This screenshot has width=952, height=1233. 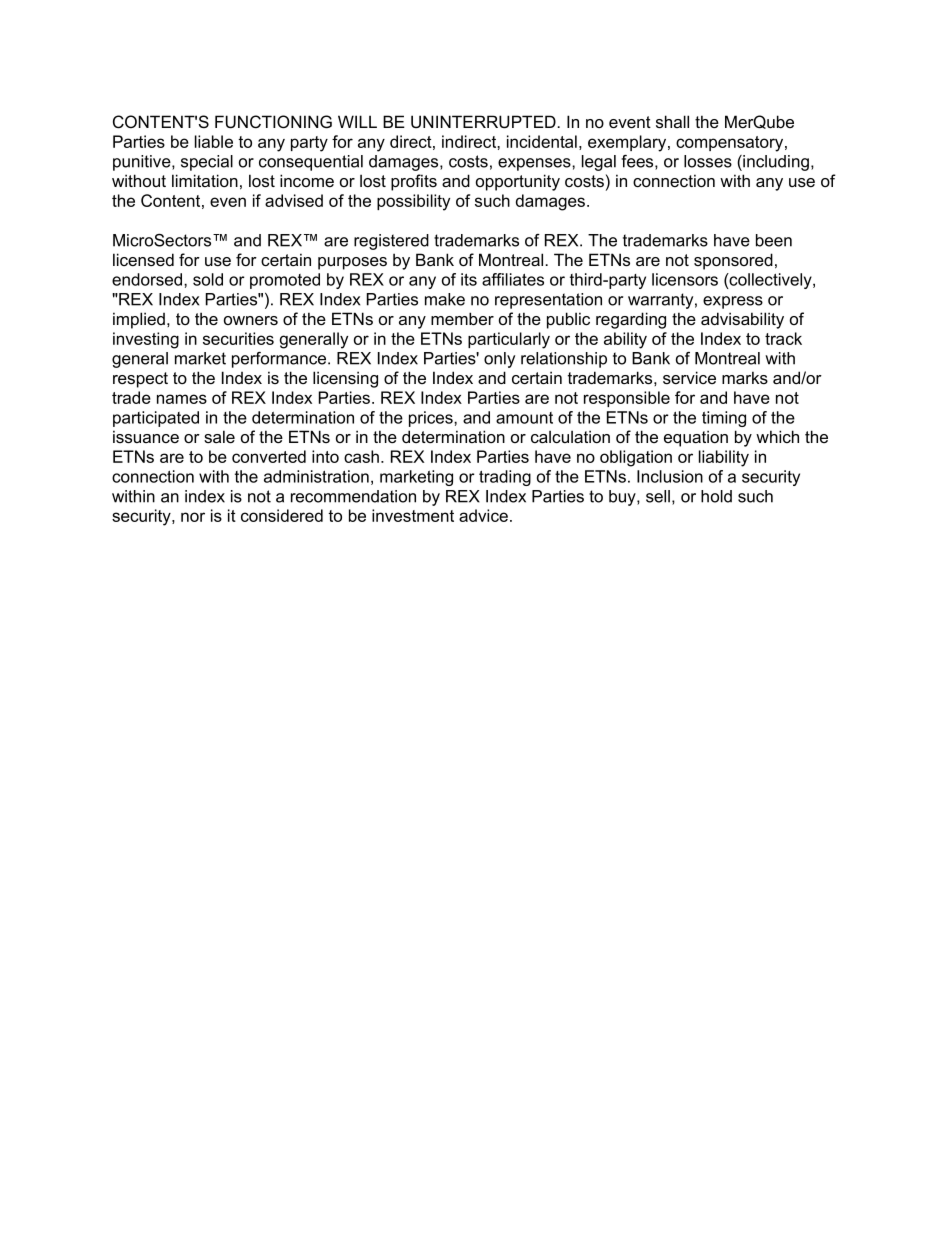 I want to click on shall, so click(x=672, y=121).
